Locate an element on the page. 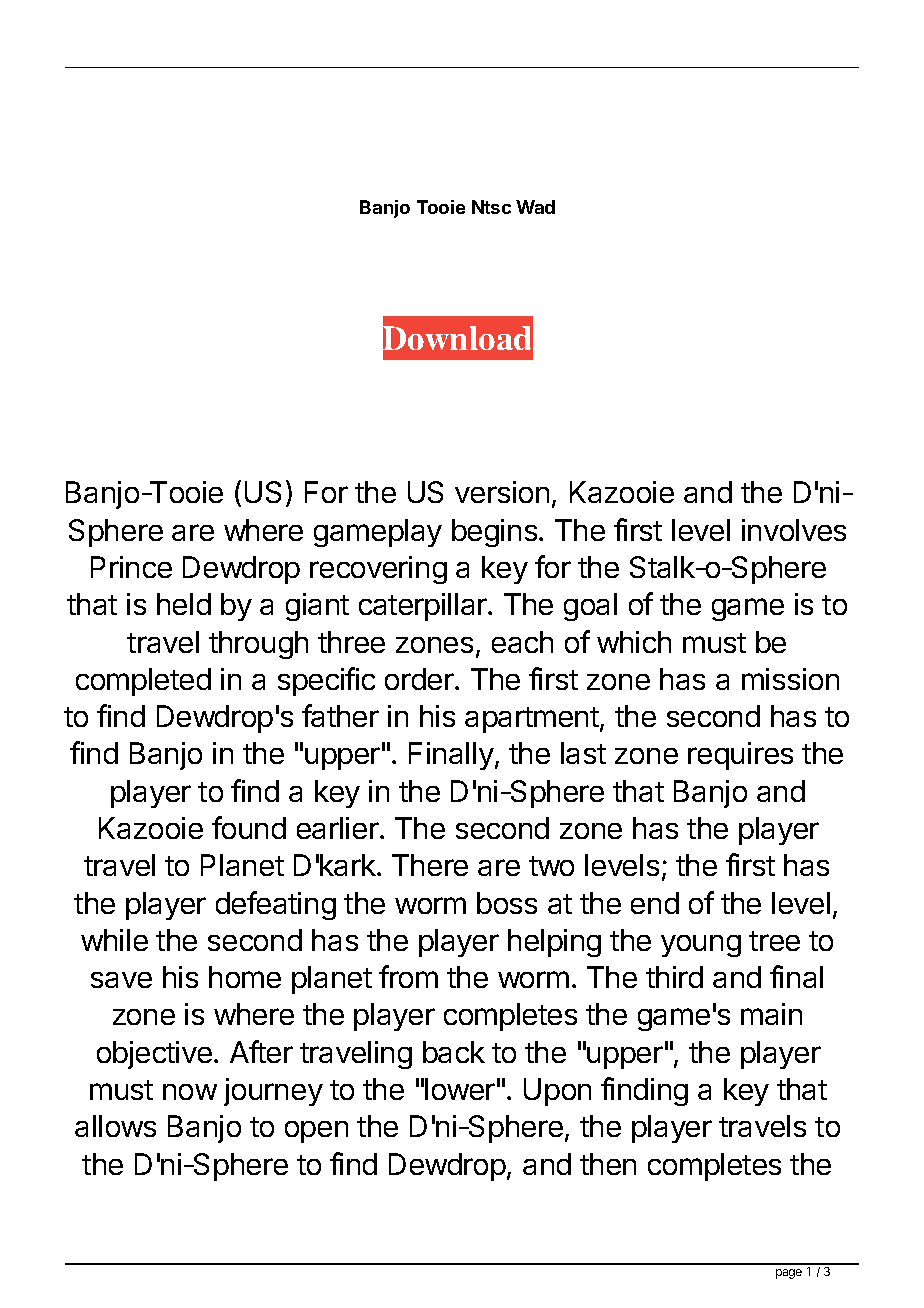 The image size is (924, 1308). allows is located at coordinates (115, 1126).
